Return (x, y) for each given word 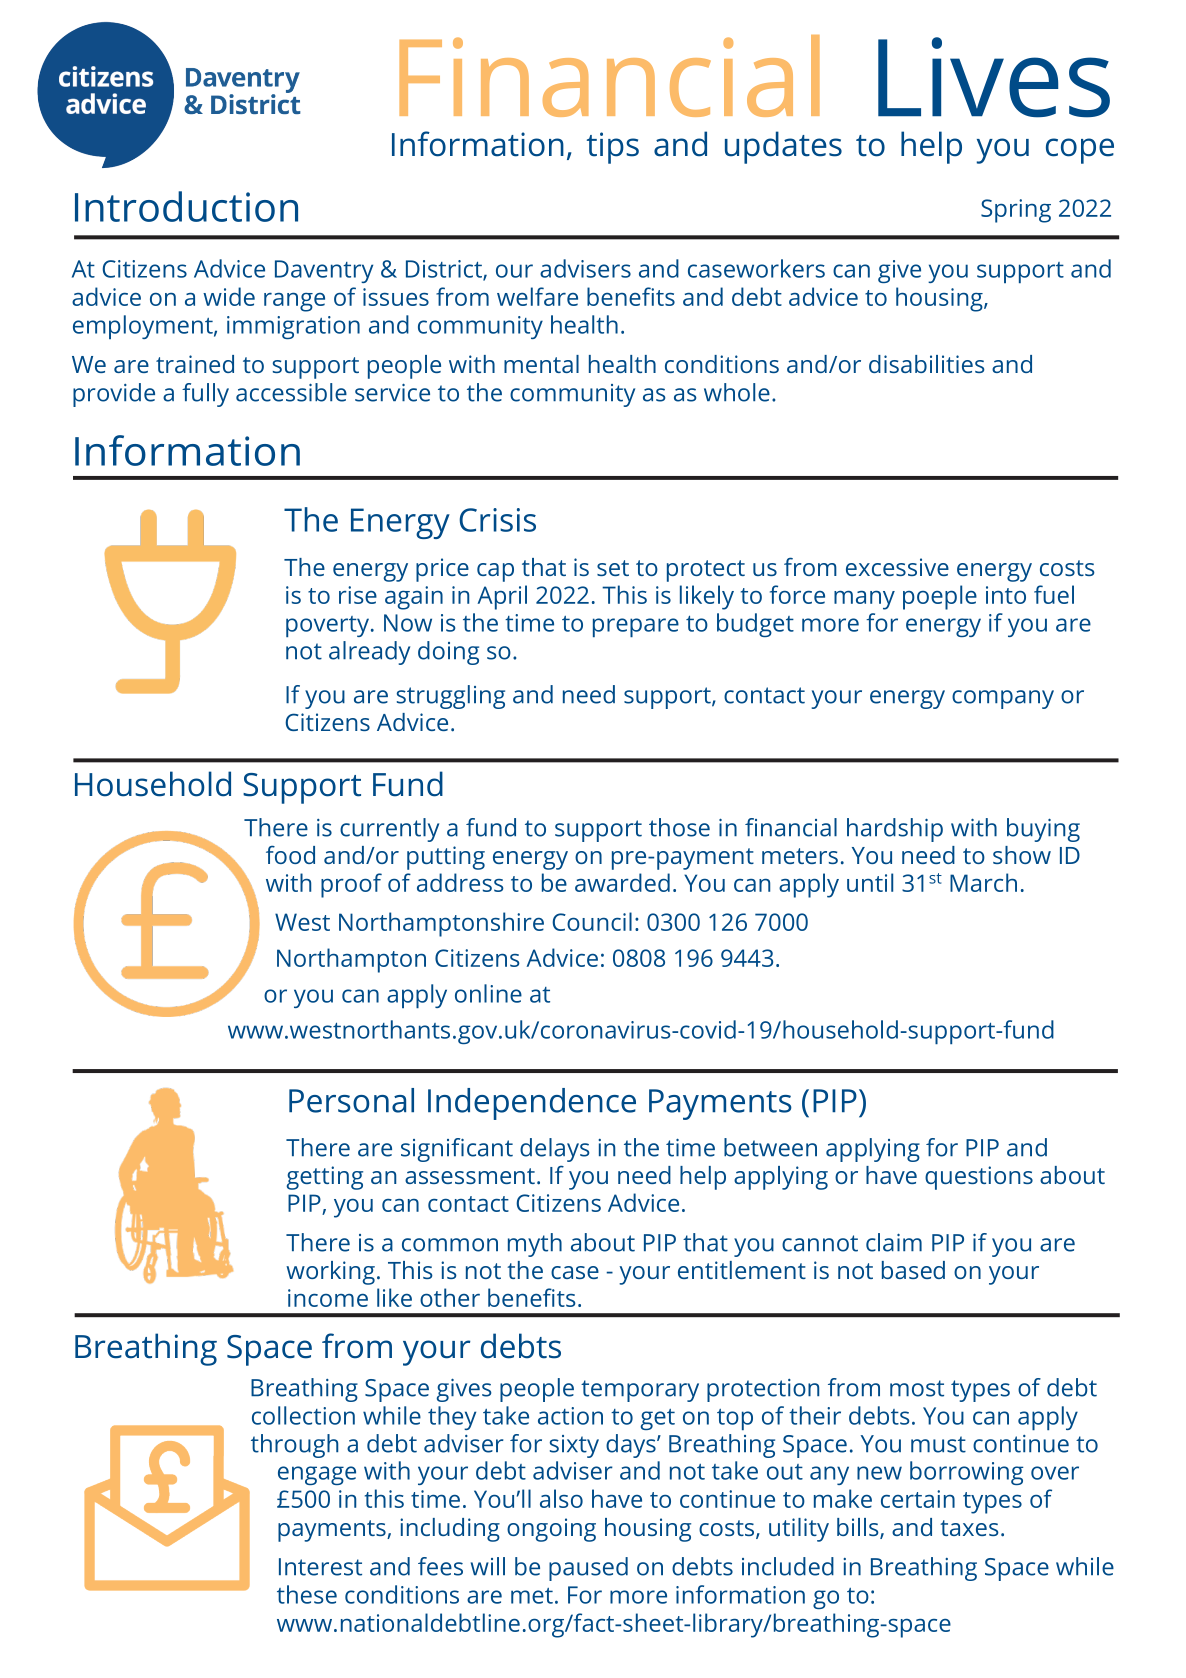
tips (613, 148)
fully (205, 395)
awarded (622, 882)
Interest (320, 1567)
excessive (897, 567)
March (983, 882)
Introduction (186, 206)
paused (588, 1569)
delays (554, 1150)
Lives (994, 77)
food (290, 854)
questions (979, 1178)
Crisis (497, 520)
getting (325, 1178)
